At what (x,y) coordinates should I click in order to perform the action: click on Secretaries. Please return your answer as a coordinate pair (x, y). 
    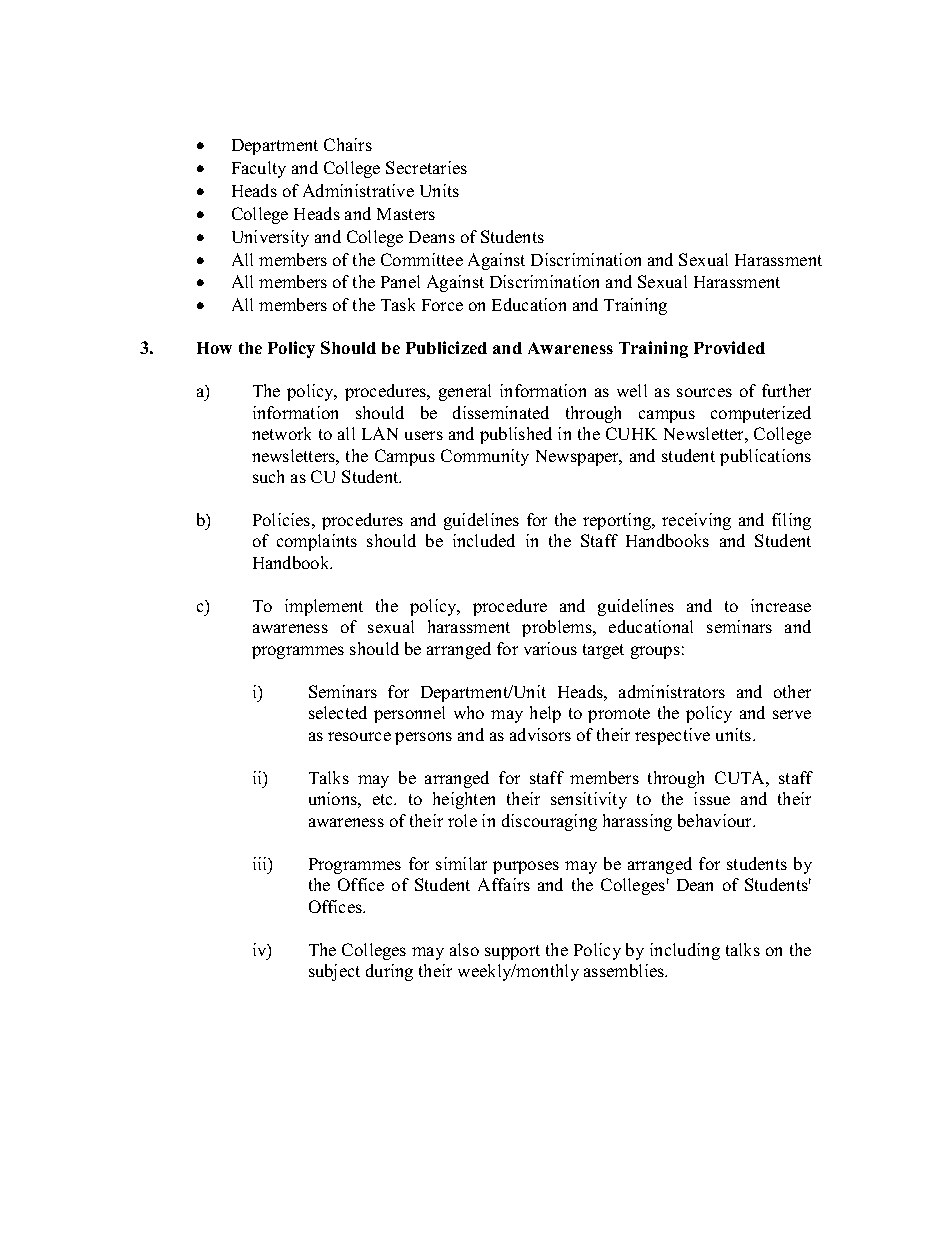
    Looking at the image, I should click on (426, 167).
